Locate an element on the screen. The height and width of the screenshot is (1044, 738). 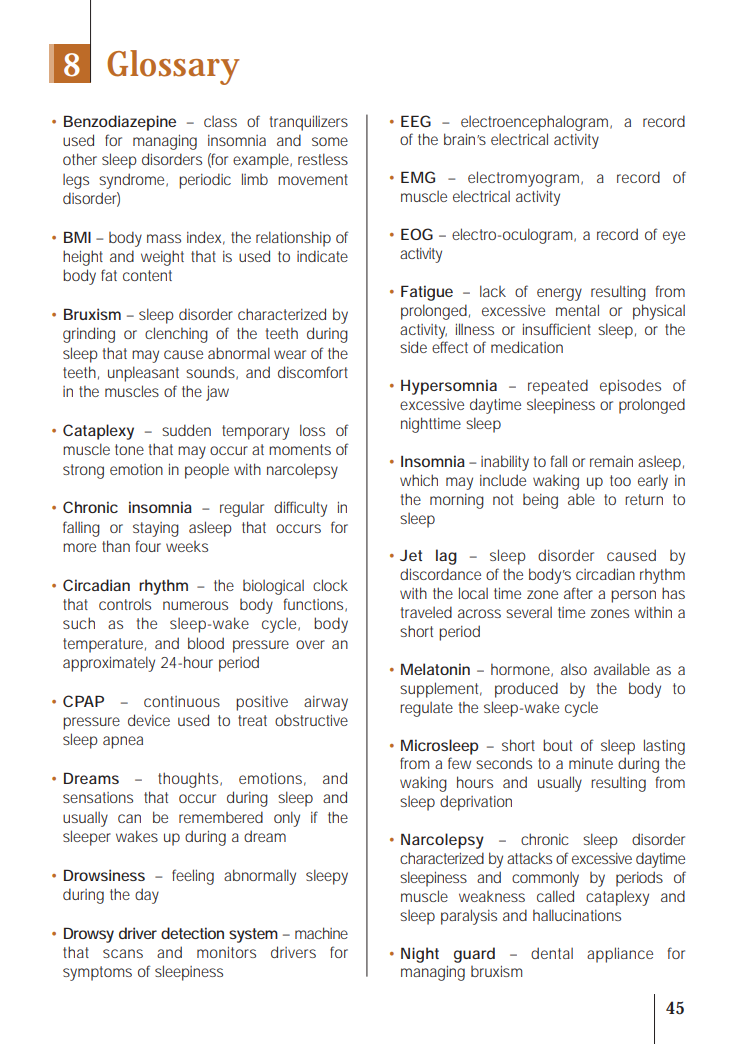
clenching is located at coordinates (176, 335).
